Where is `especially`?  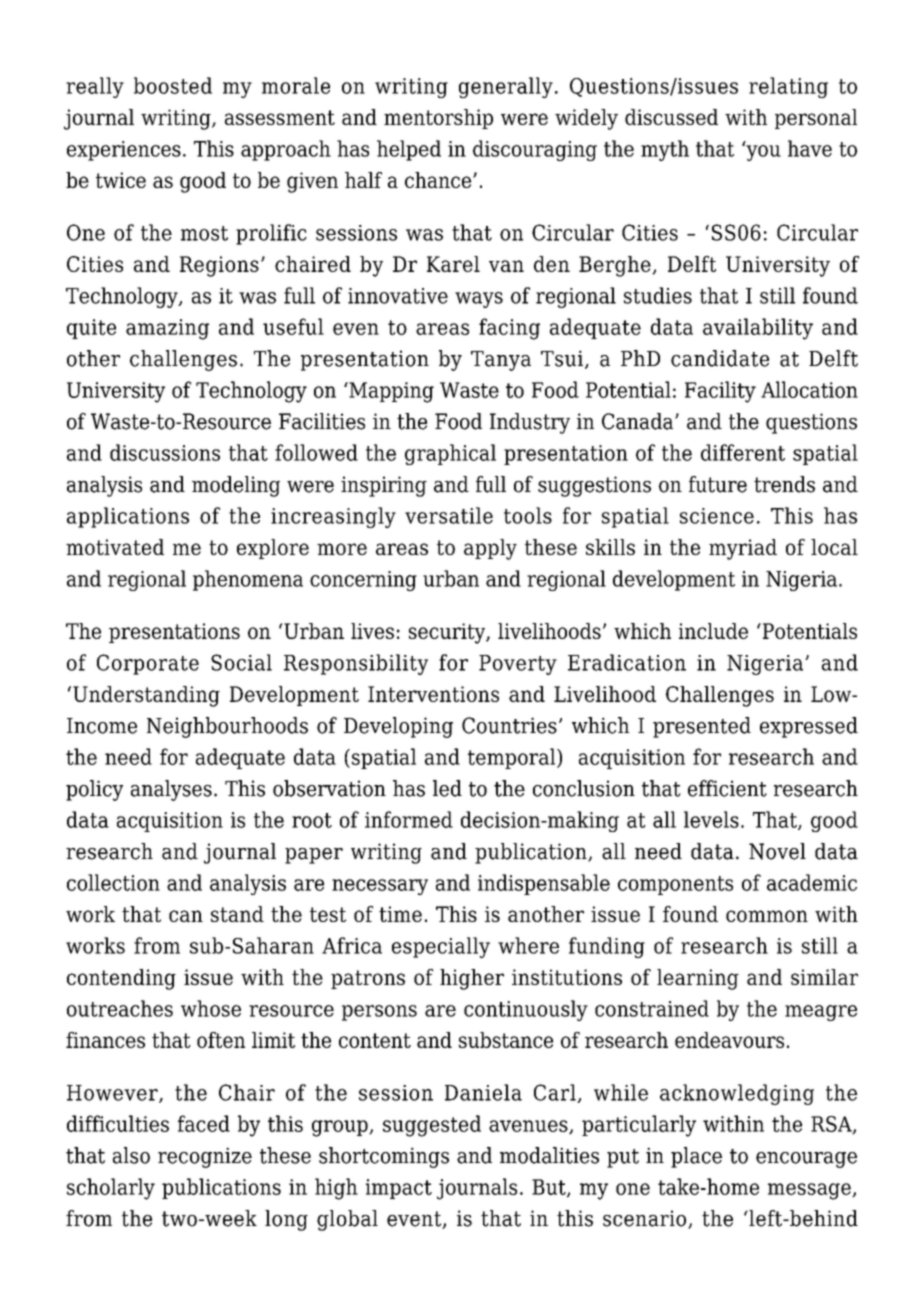 especially is located at coordinates (441, 947).
